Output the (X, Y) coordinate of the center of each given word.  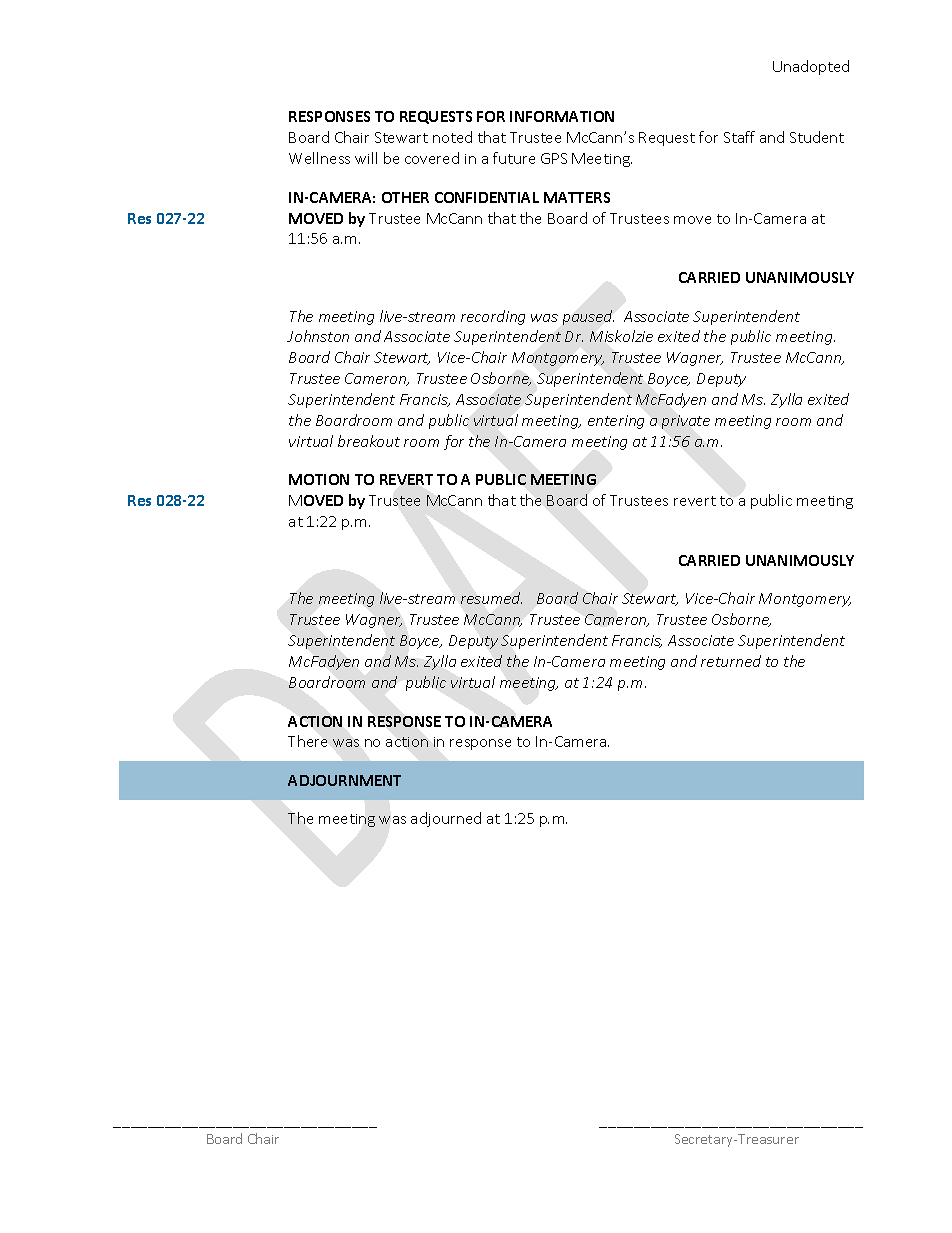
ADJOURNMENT (344, 780)
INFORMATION (562, 116)
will (366, 158)
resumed (491, 598)
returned (731, 661)
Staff (739, 137)
